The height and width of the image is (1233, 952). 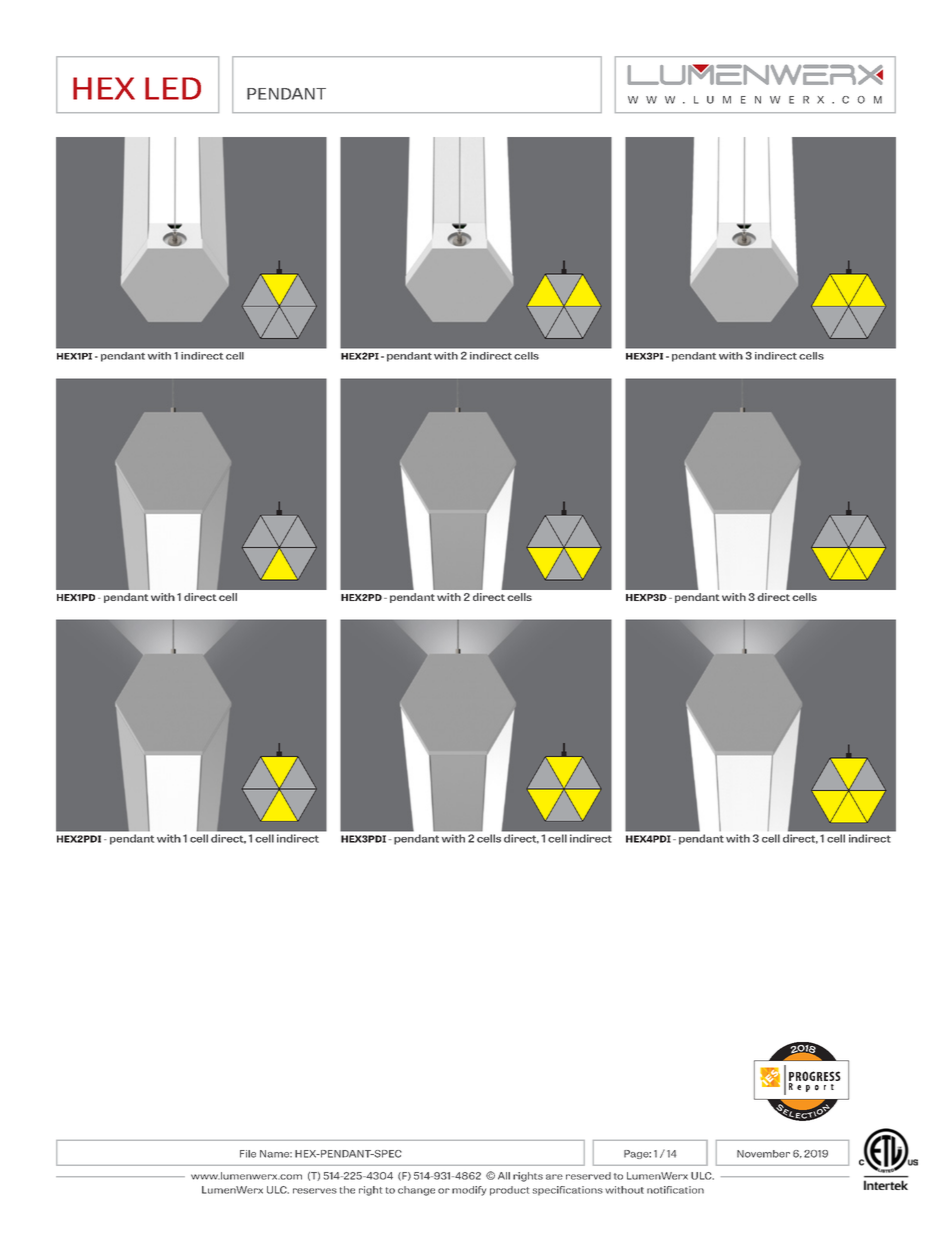 I want to click on reserved, so click(x=588, y=1176).
